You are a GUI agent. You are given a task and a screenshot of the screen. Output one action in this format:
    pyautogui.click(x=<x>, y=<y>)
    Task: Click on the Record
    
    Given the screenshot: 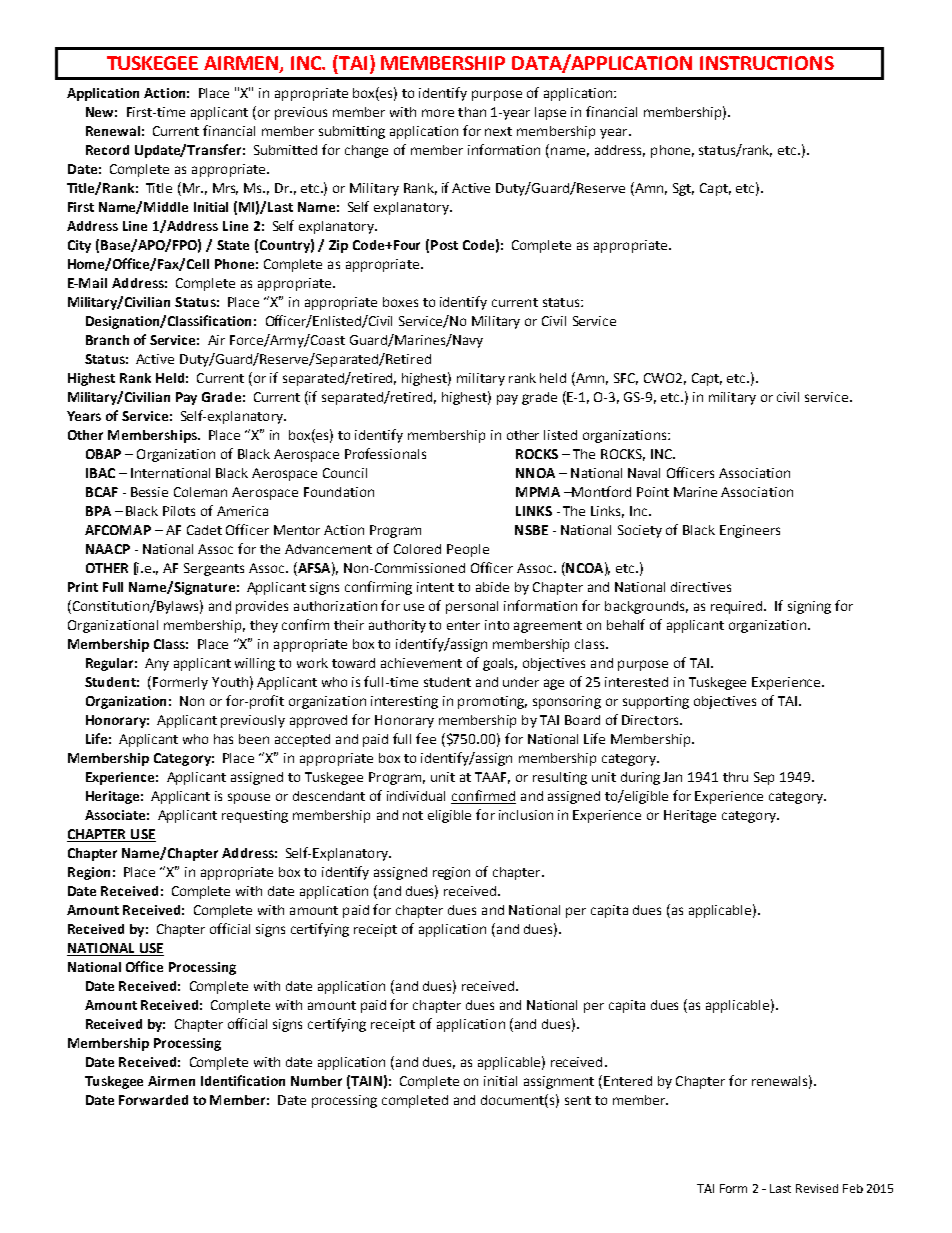 What is the action you would take?
    pyautogui.click(x=107, y=150)
